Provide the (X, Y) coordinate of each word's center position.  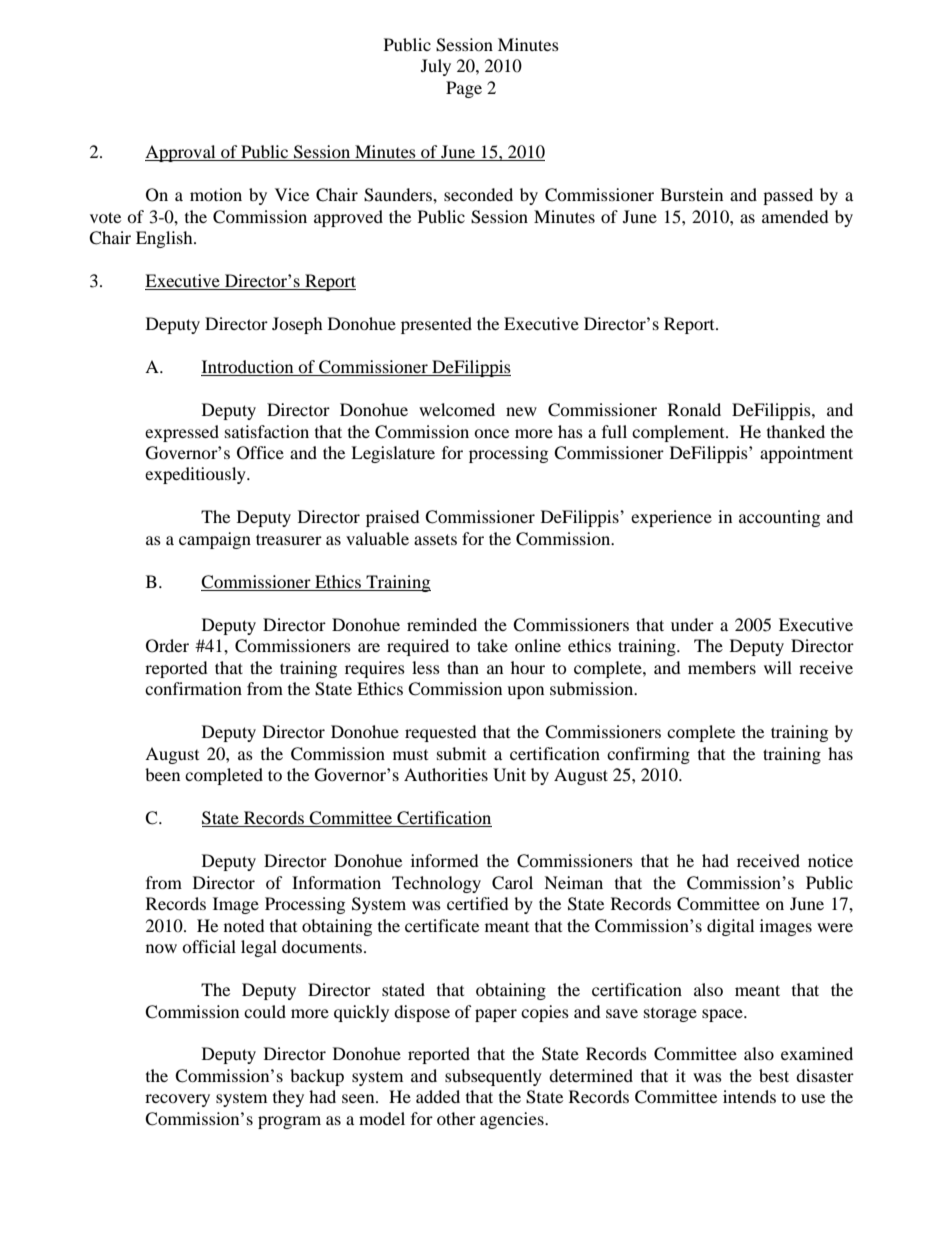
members (722, 667)
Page (464, 89)
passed (788, 196)
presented (436, 325)
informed (445, 860)
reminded (442, 624)
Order (167, 646)
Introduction (248, 368)
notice (830, 860)
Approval (181, 153)
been (162, 774)
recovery (177, 1100)
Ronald (694, 409)
